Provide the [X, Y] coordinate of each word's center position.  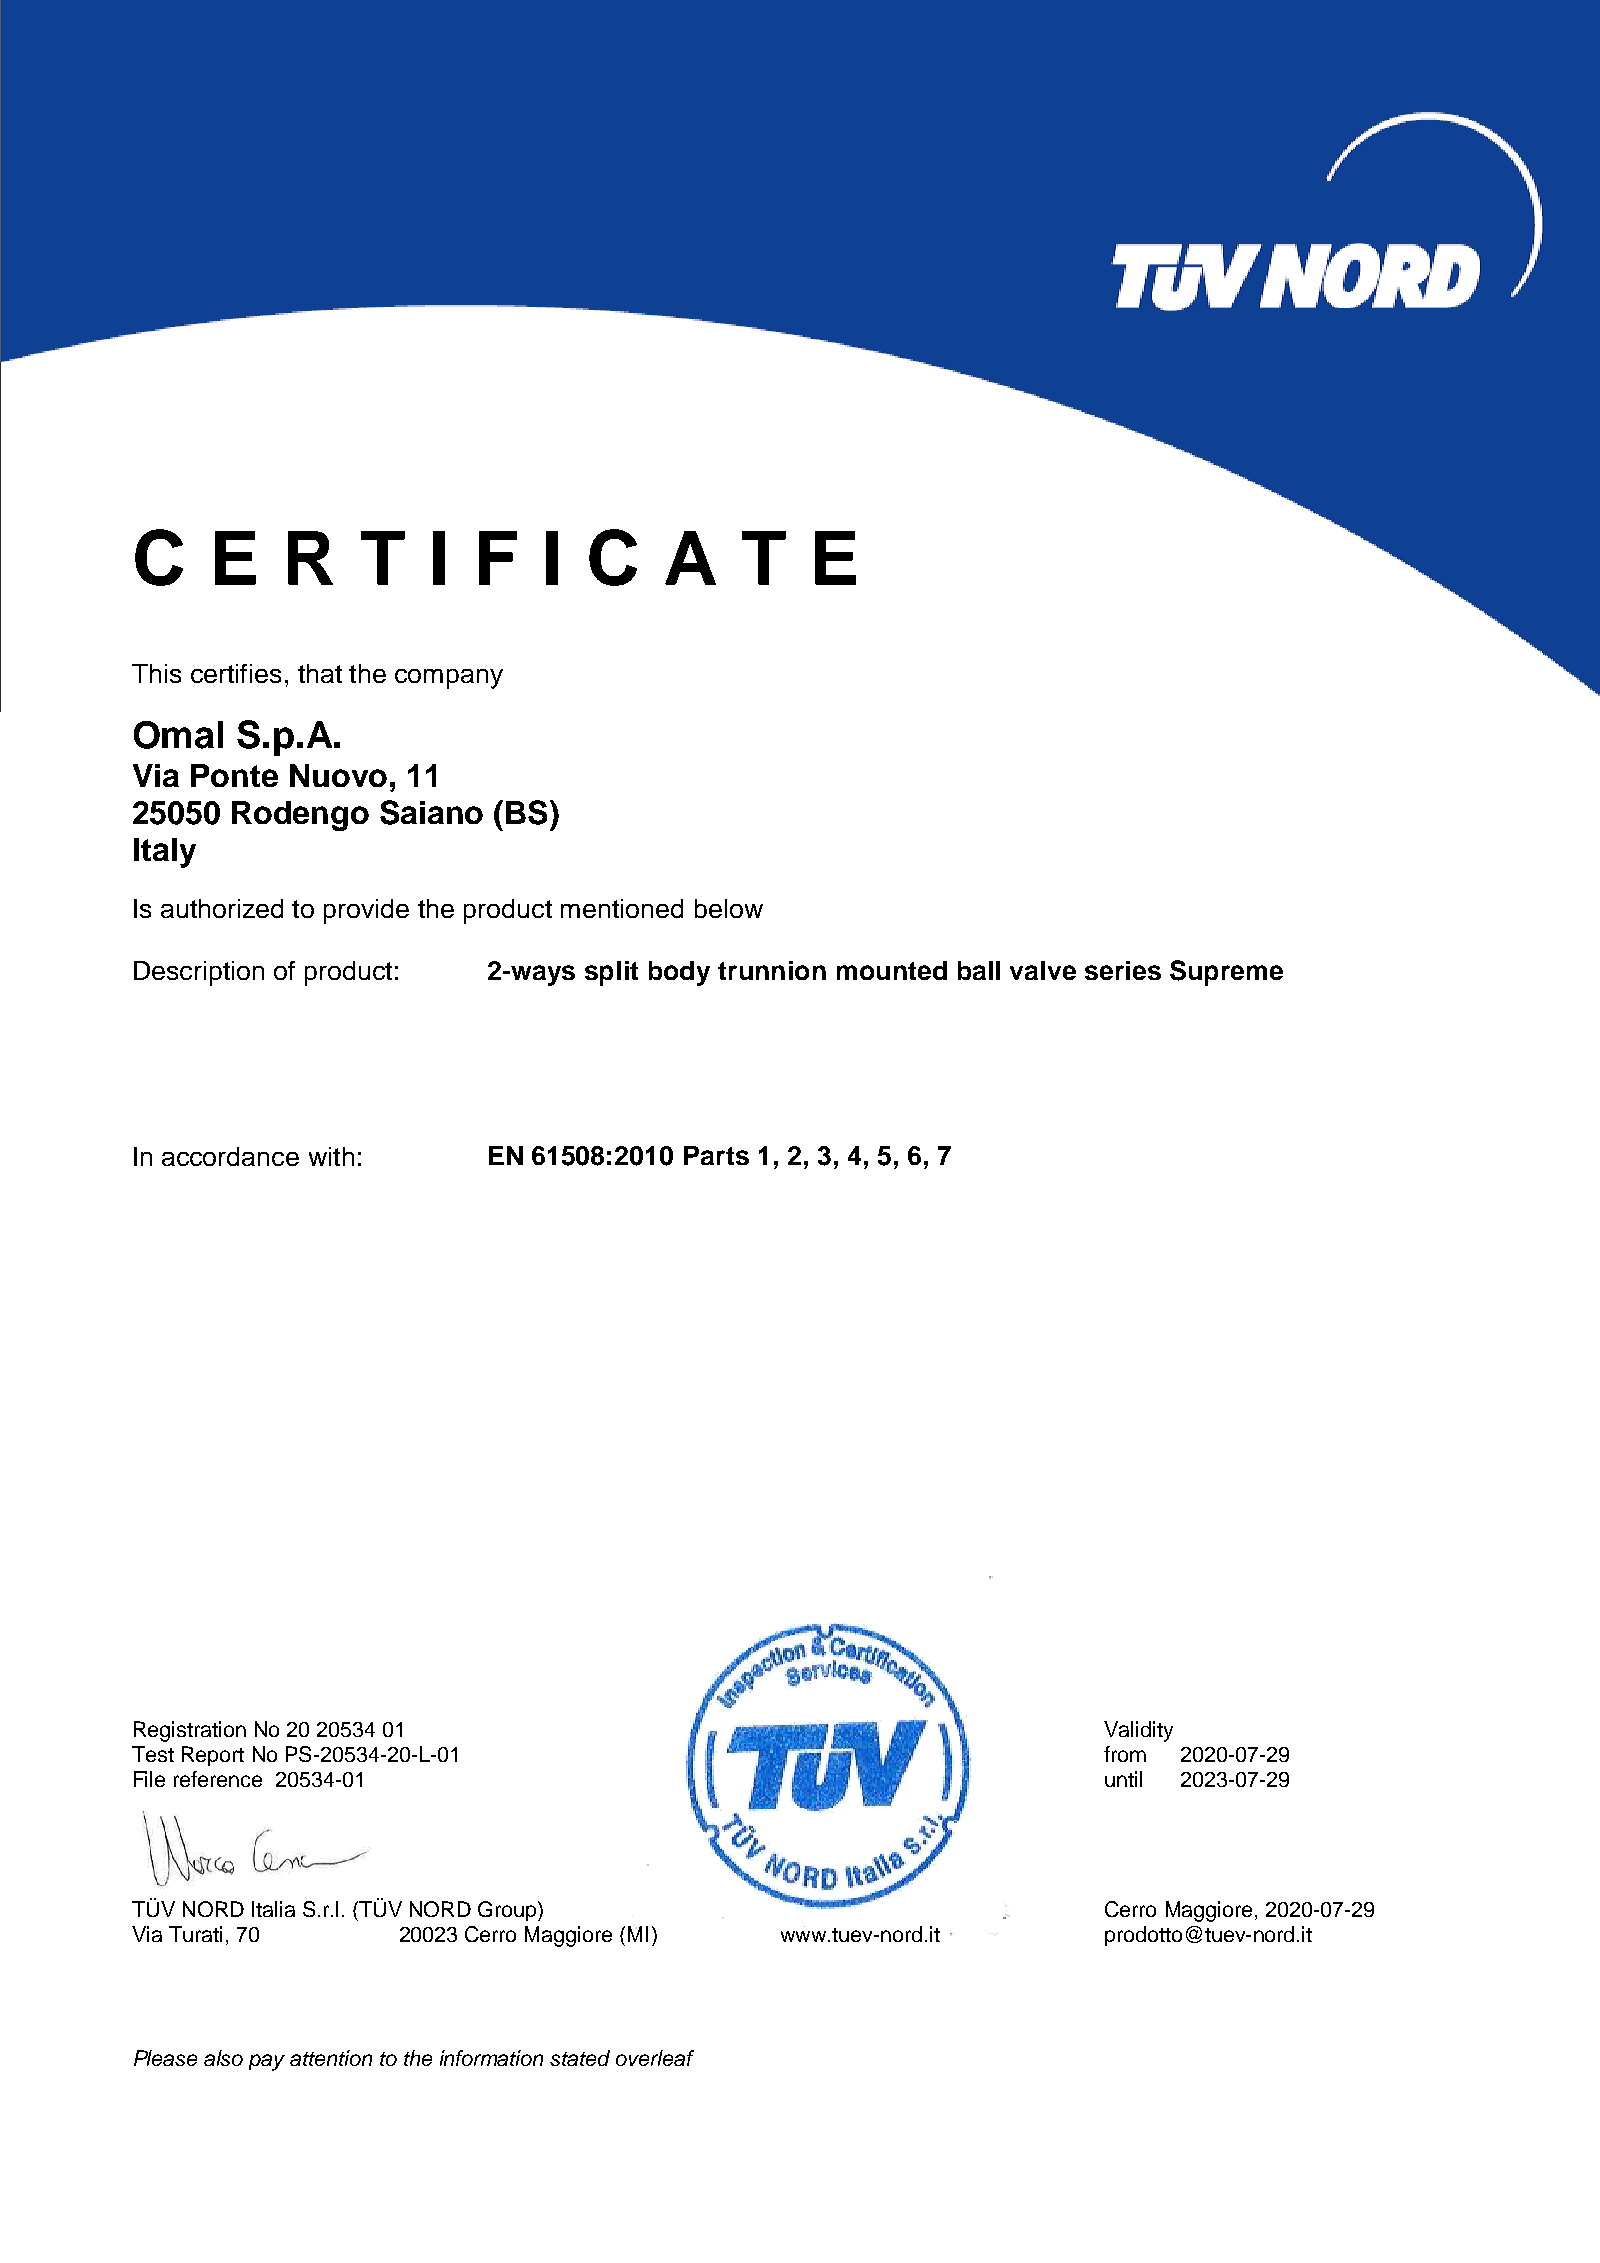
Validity [1138, 1731]
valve [1043, 970]
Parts [716, 1155]
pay [267, 2062]
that [320, 673]
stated [580, 2058]
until [1123, 1779]
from [1125, 1754]
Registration [190, 1731]
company [449, 679]
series [1123, 970]
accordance [230, 1156]
